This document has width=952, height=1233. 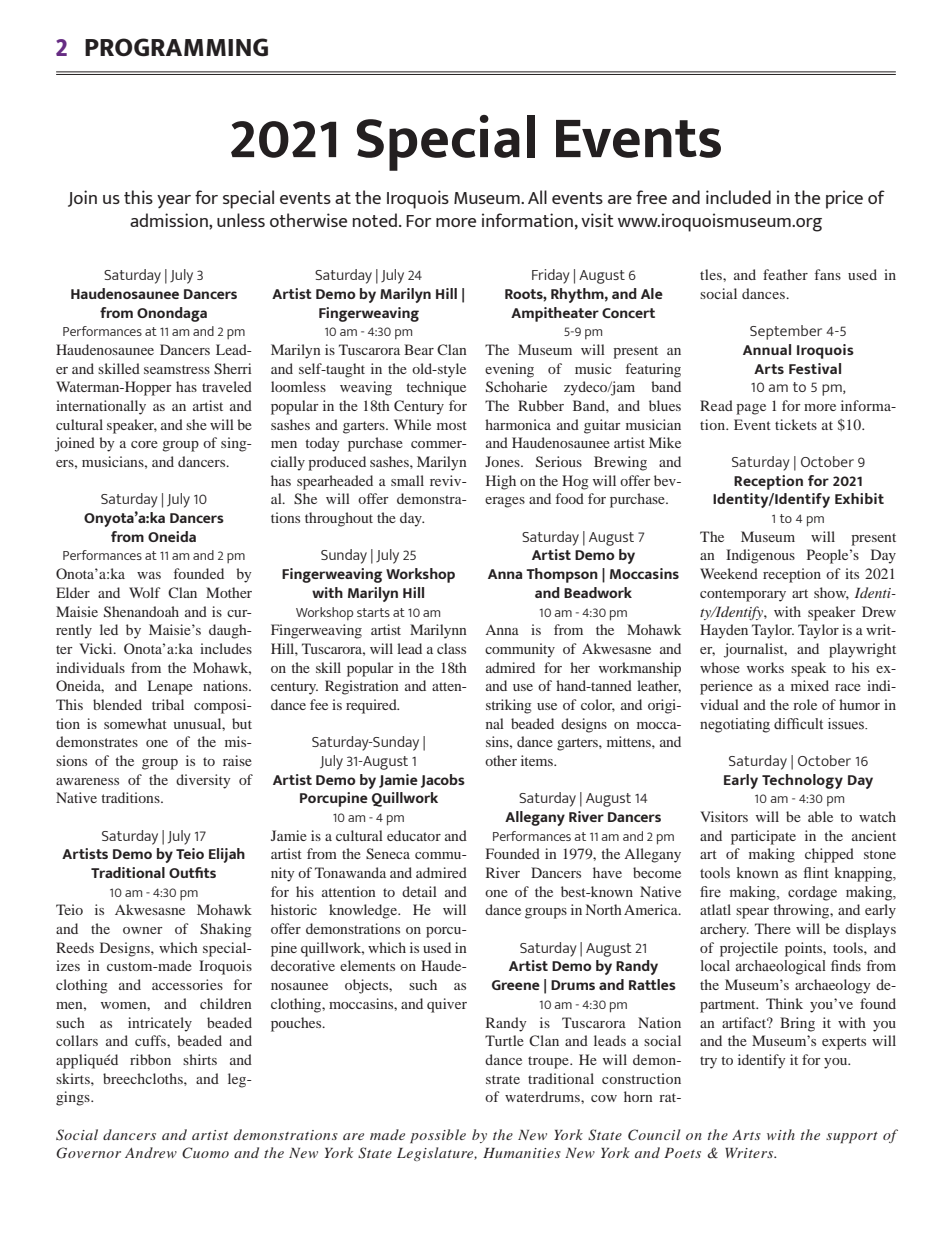 I want to click on Wolf, so click(x=145, y=592).
